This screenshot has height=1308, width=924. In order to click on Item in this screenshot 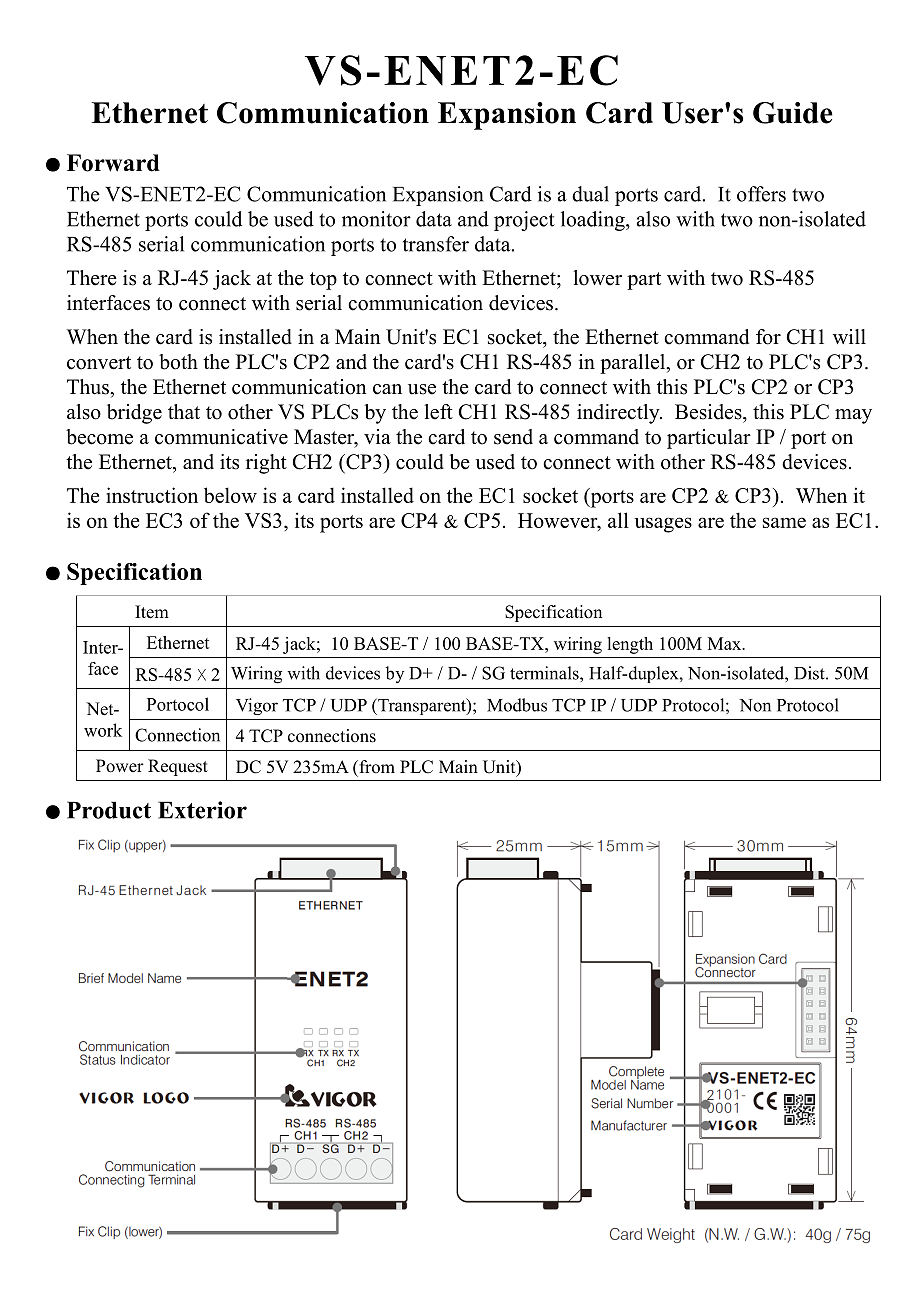, I will do `click(152, 612)`.
